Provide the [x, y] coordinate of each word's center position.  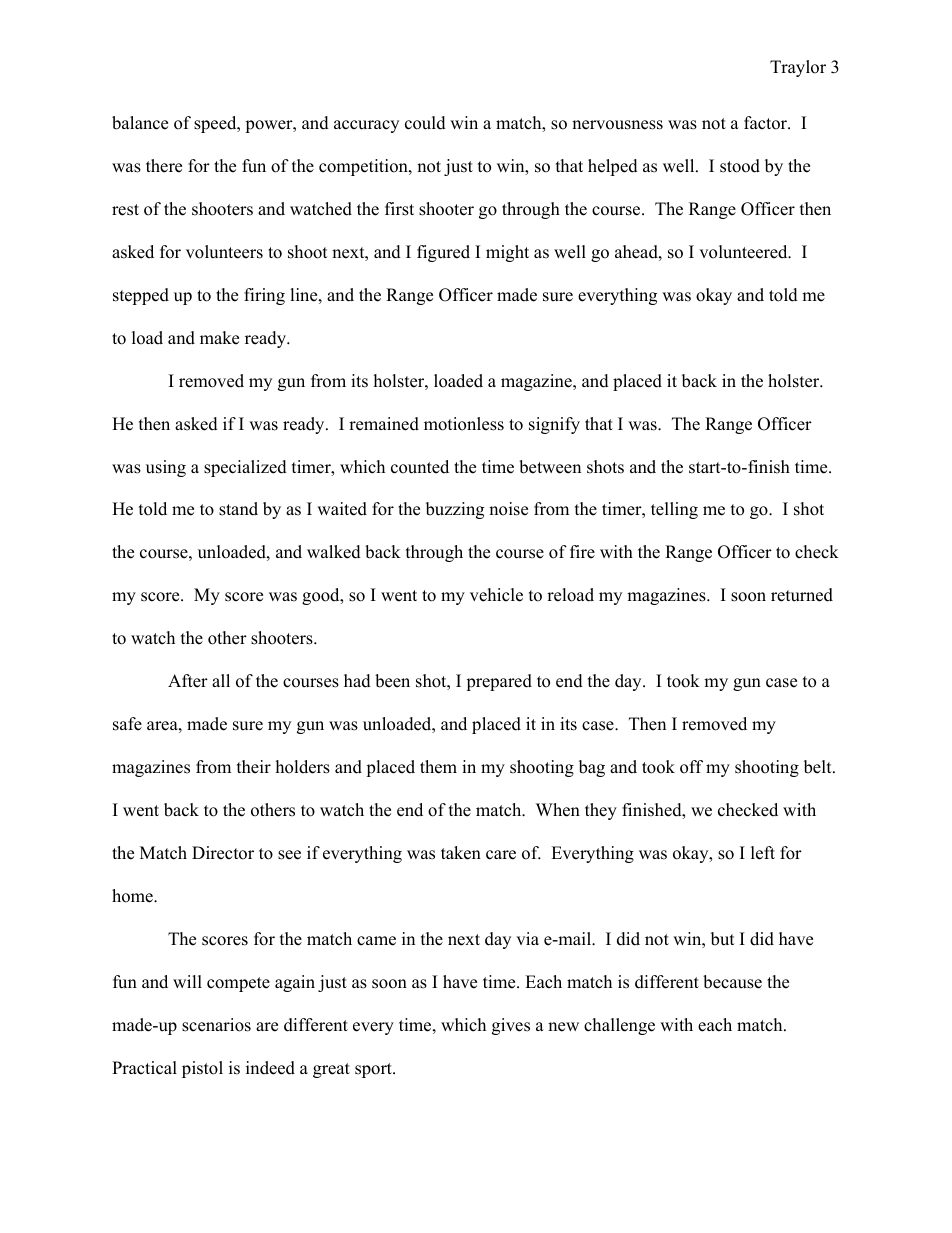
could [425, 123]
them [438, 767]
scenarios [216, 1025]
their [254, 767]
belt [819, 767]
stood [740, 166]
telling [674, 510]
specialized [245, 468]
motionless [464, 424]
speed [216, 124]
